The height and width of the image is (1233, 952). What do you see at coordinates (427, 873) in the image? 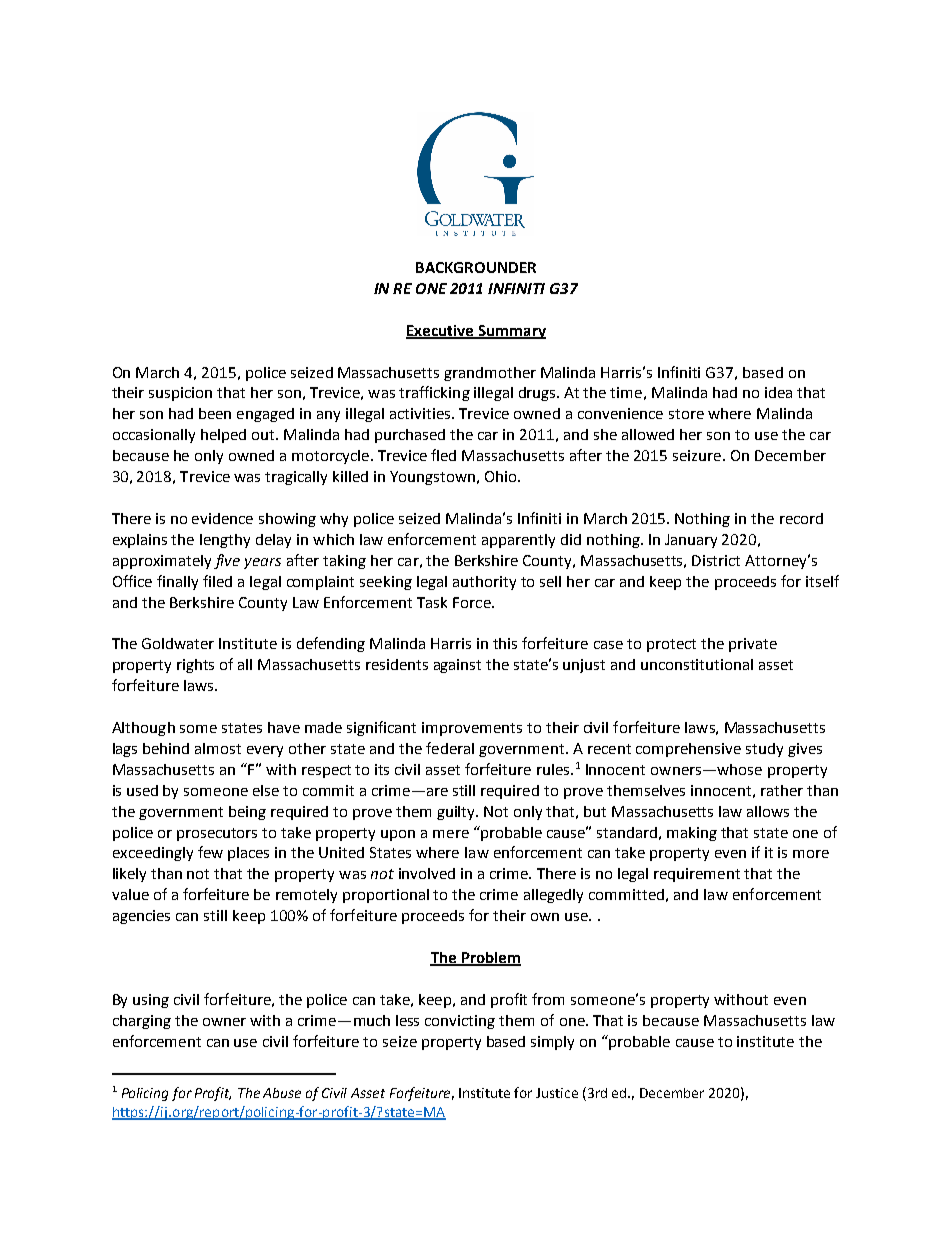
I see `involved` at bounding box center [427, 873].
